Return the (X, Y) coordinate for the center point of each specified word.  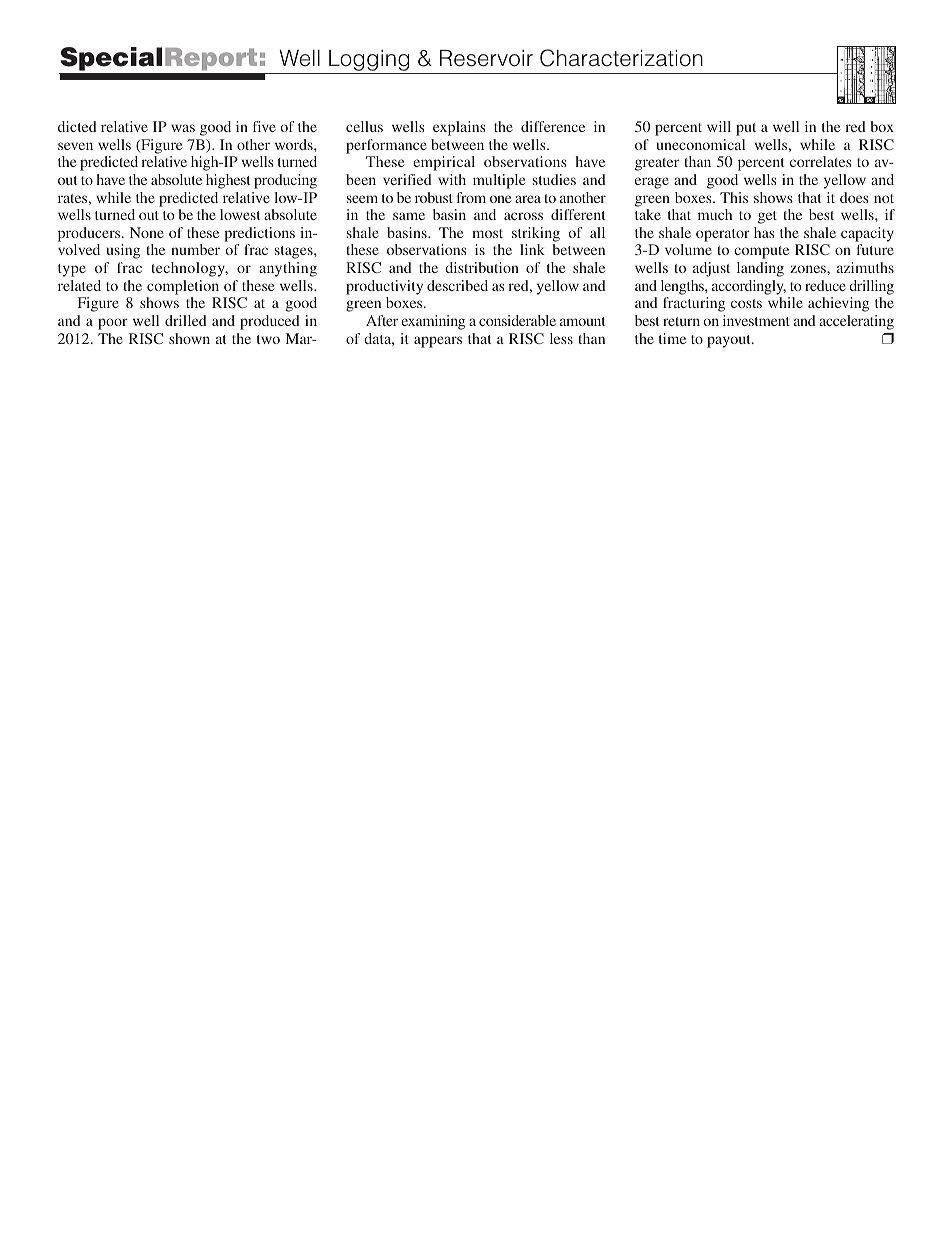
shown (189, 338)
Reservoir (486, 58)
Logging (369, 62)
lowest (240, 214)
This (734, 197)
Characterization (621, 58)
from (471, 197)
